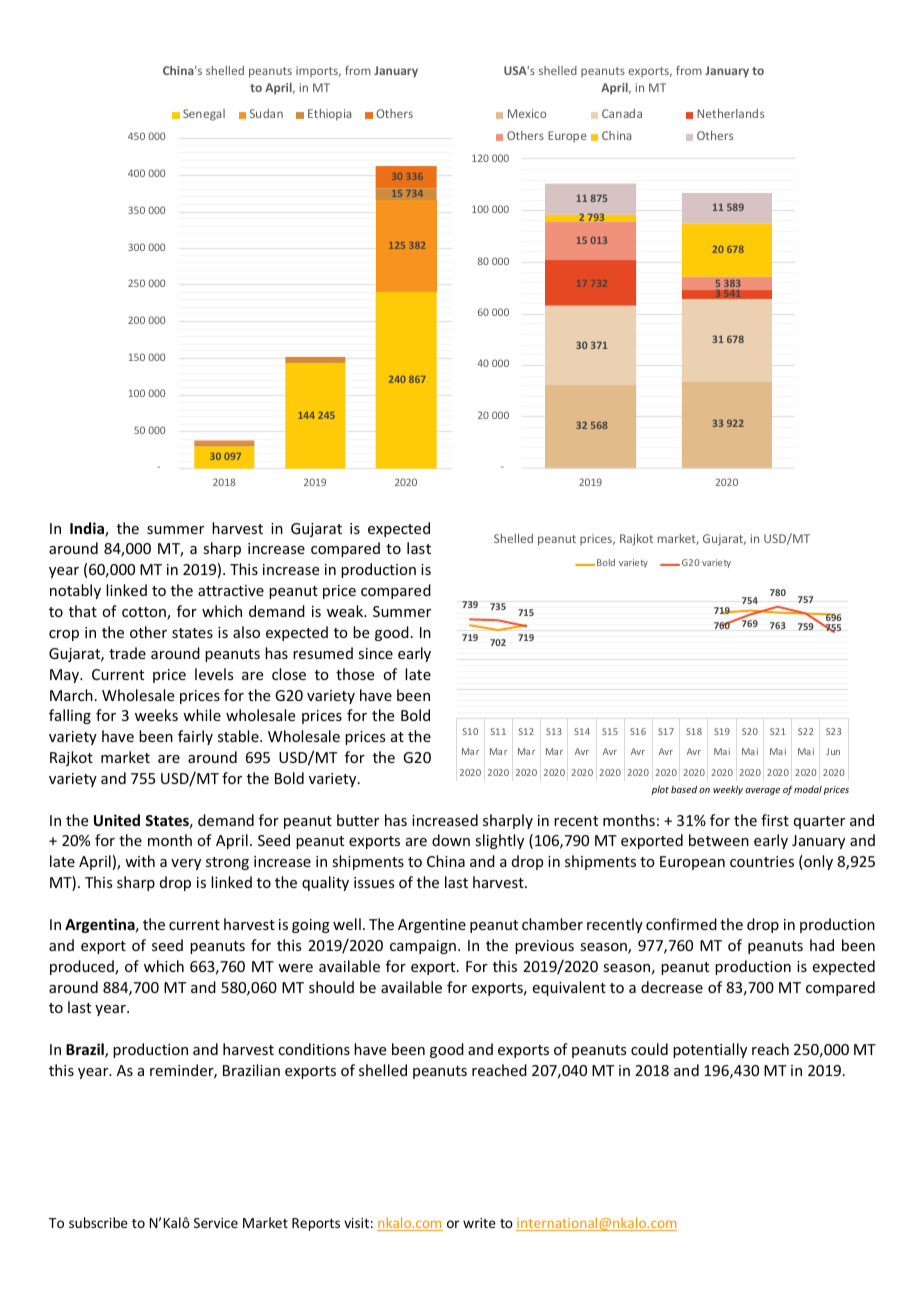  I want to click on Netherlands, so click(730, 113).
